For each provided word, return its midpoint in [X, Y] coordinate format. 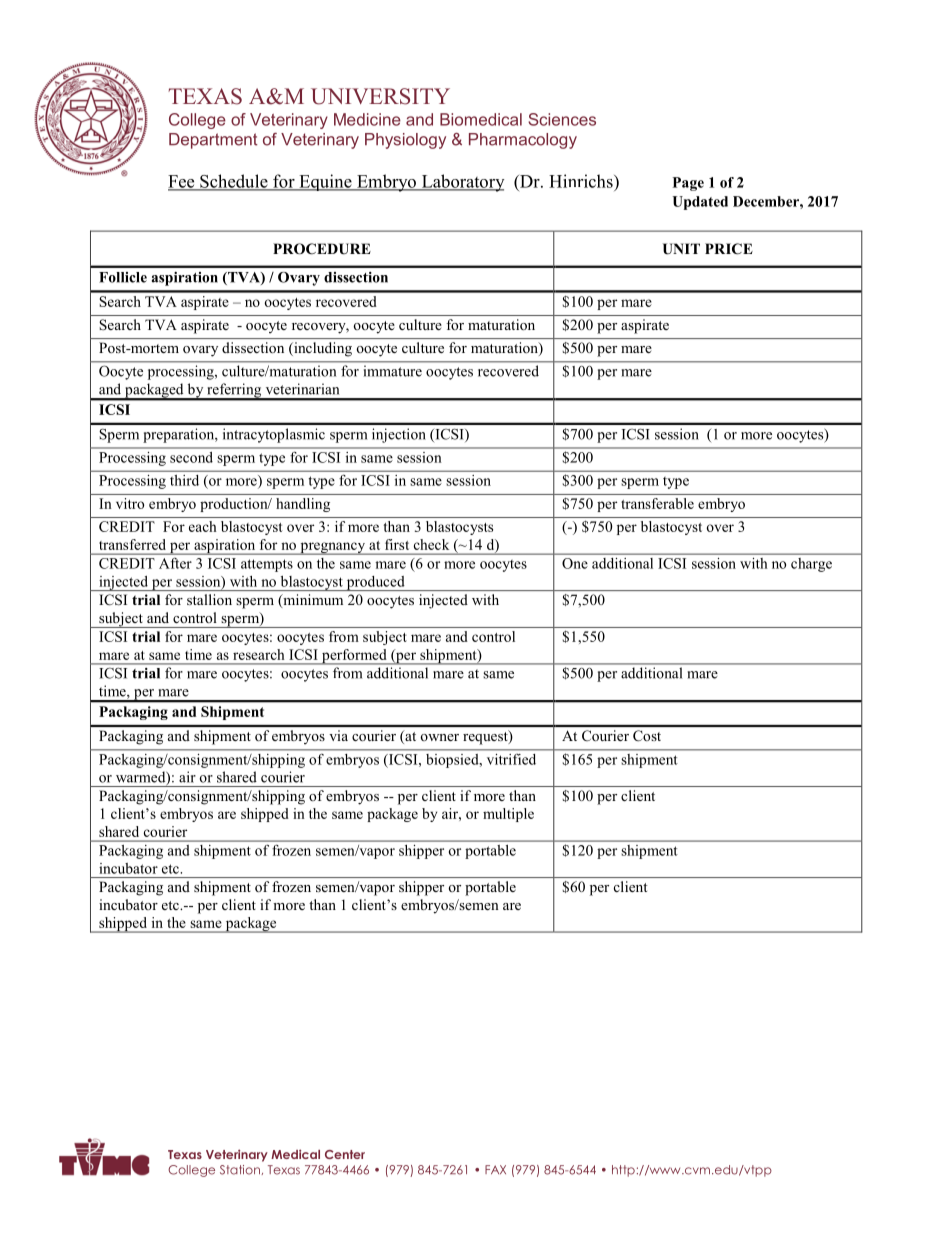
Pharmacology [523, 141]
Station [240, 1170]
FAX [495, 1169]
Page [688, 184]
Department [213, 141]
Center [345, 1154]
